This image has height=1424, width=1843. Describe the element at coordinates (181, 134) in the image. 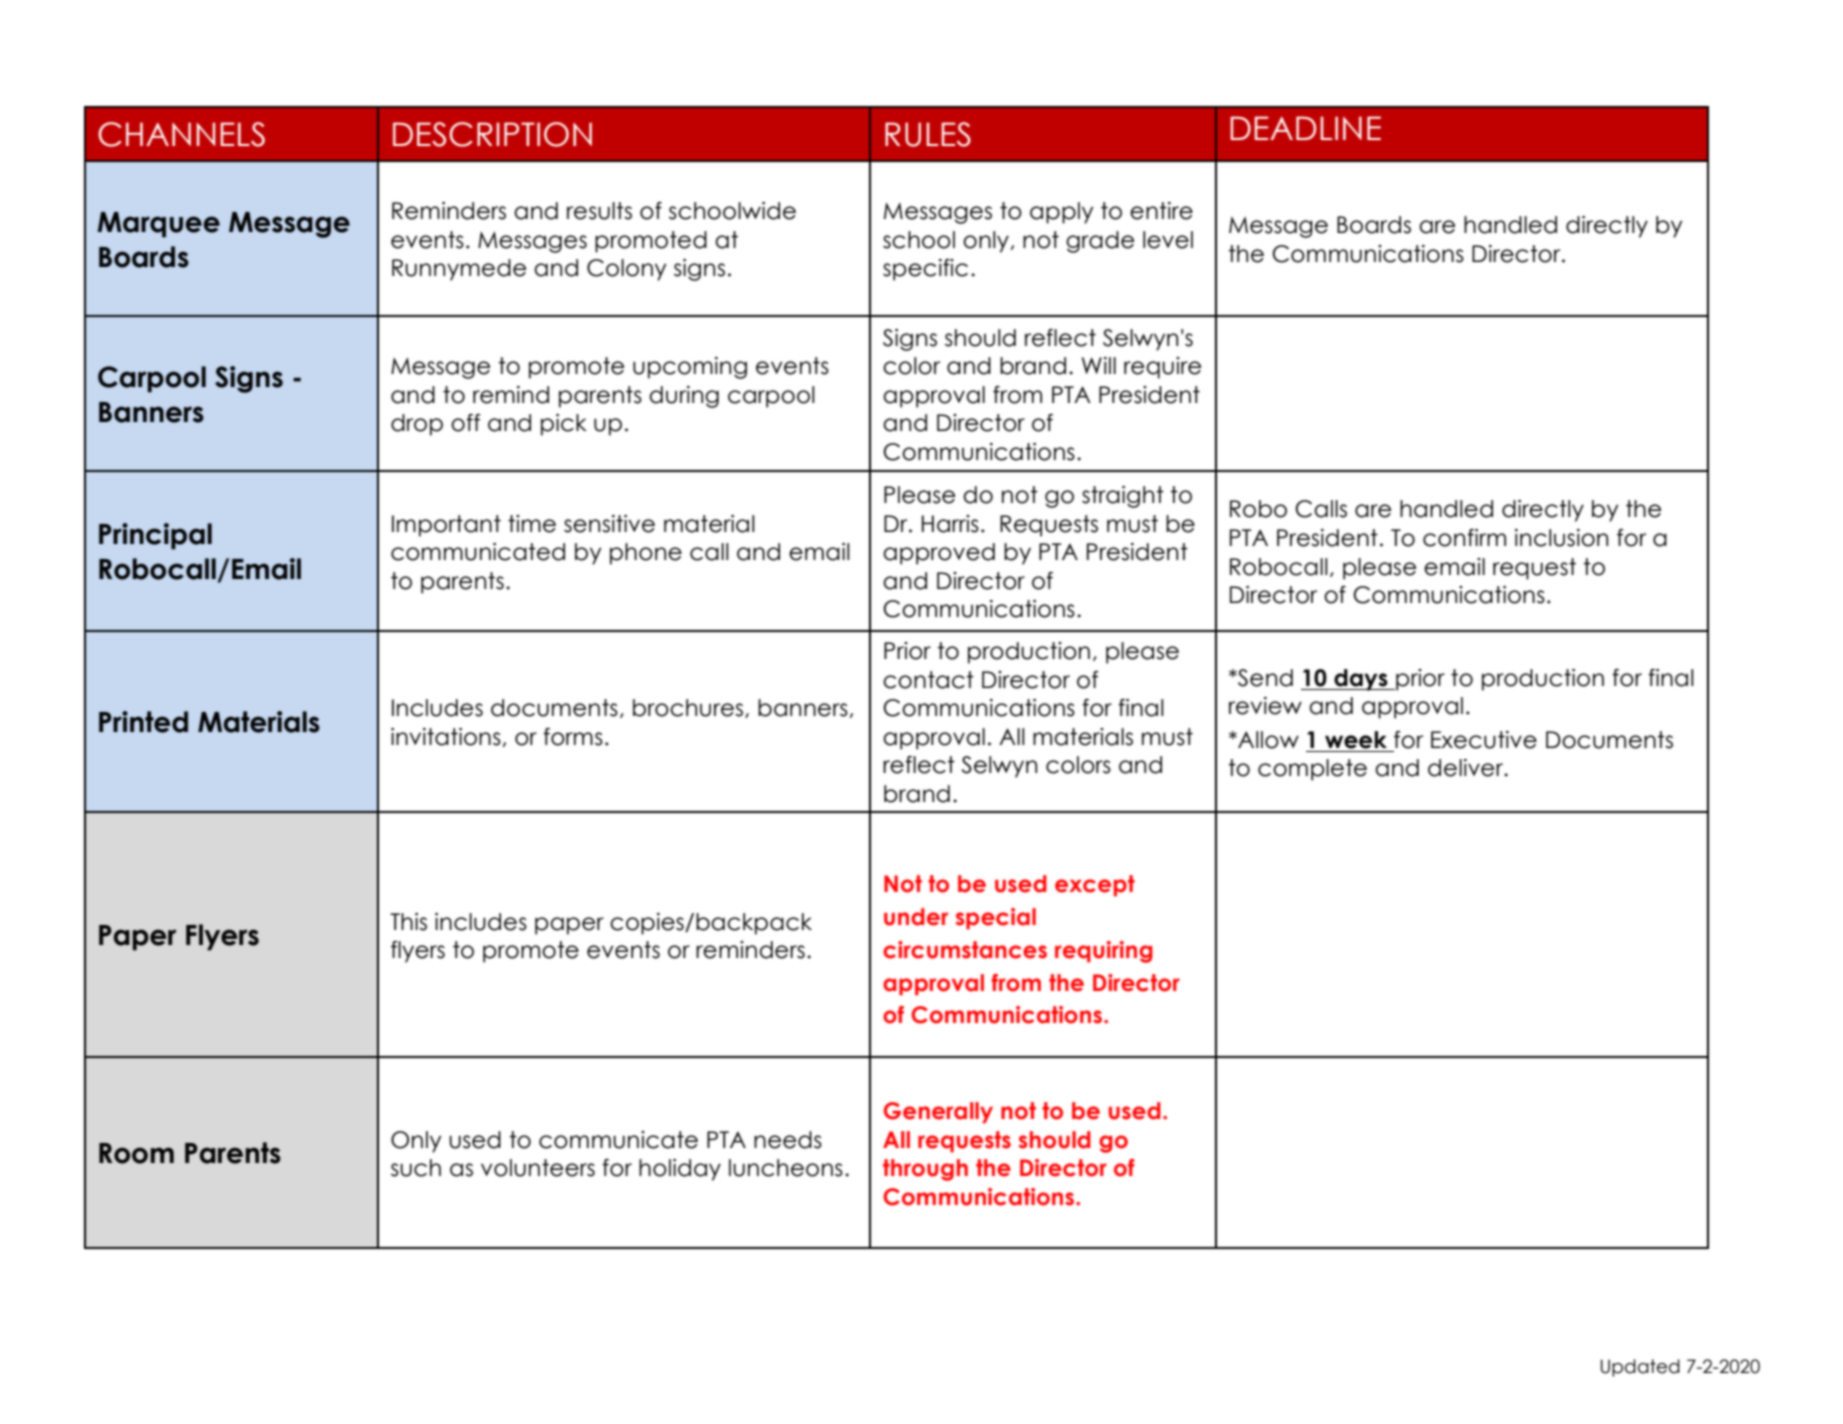

I see `CHANNELS` at that location.
